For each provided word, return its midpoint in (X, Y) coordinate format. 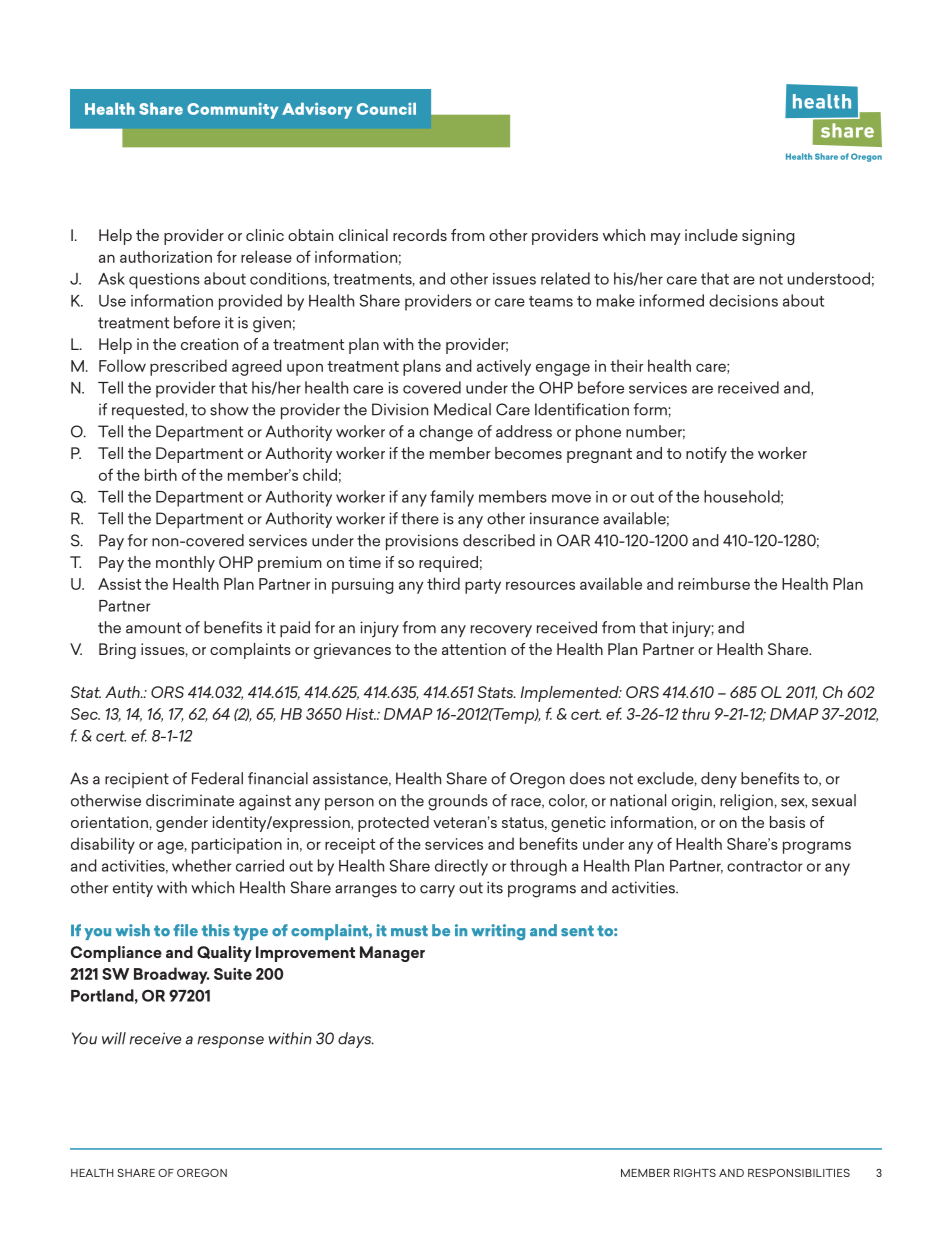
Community (233, 111)
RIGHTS (695, 1173)
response (231, 1042)
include (711, 235)
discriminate (190, 800)
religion (746, 802)
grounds (458, 802)
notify (706, 455)
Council (386, 109)
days (356, 1040)
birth (161, 474)
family (452, 498)
